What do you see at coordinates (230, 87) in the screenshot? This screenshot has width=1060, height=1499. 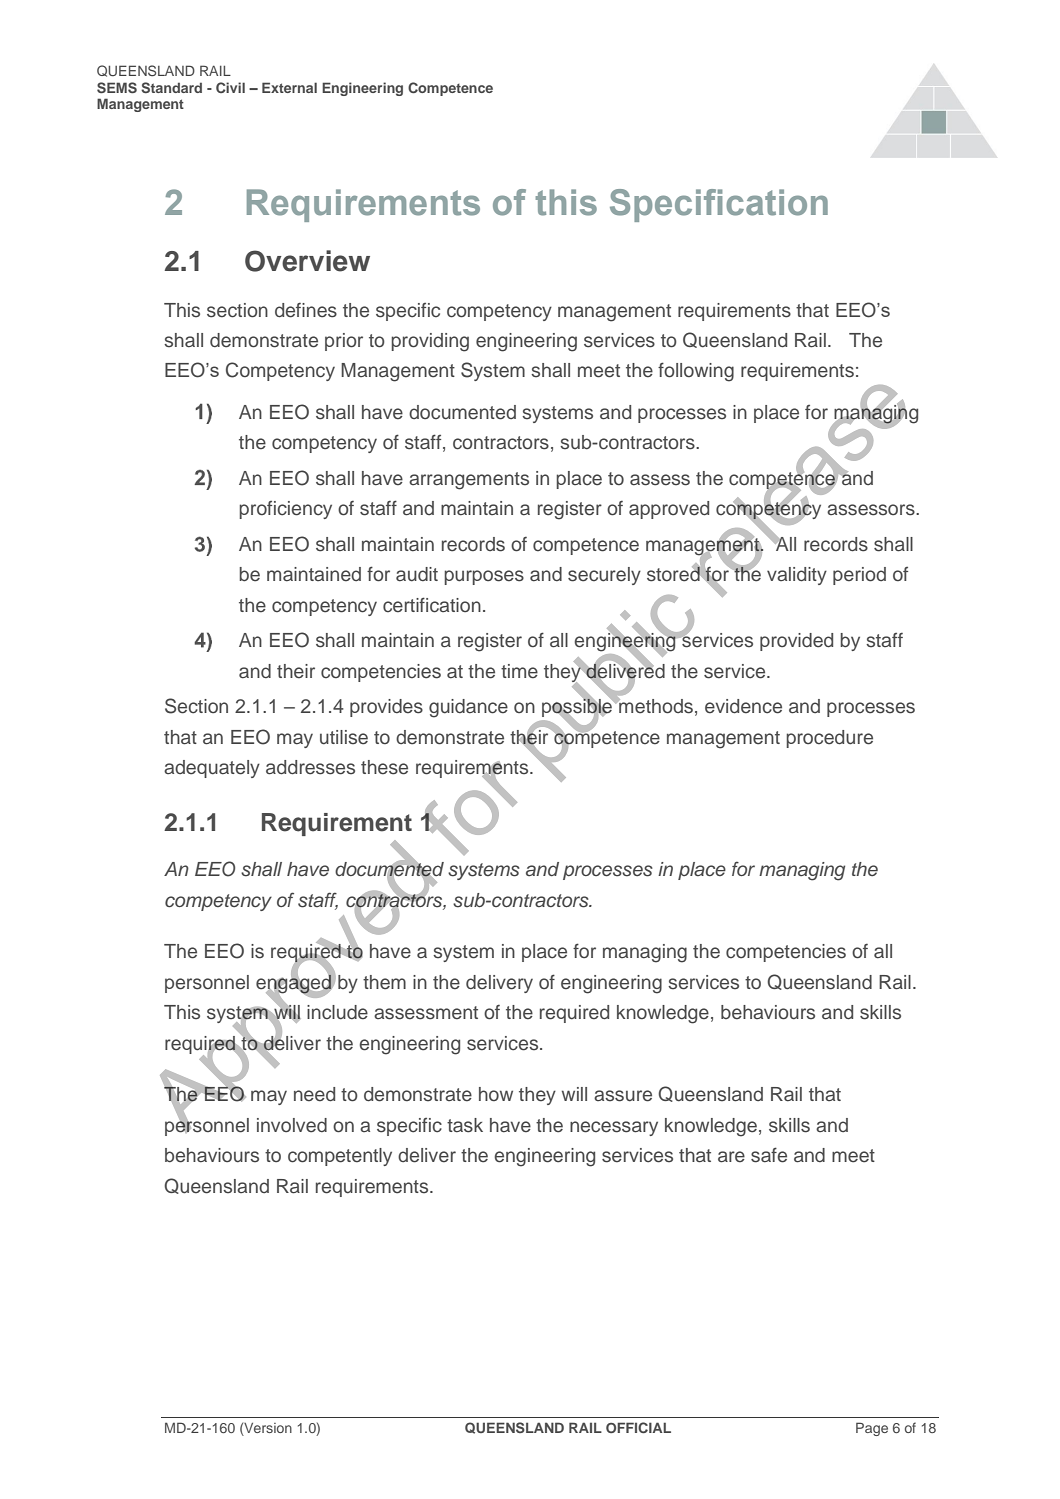 I see `Civil` at bounding box center [230, 87].
